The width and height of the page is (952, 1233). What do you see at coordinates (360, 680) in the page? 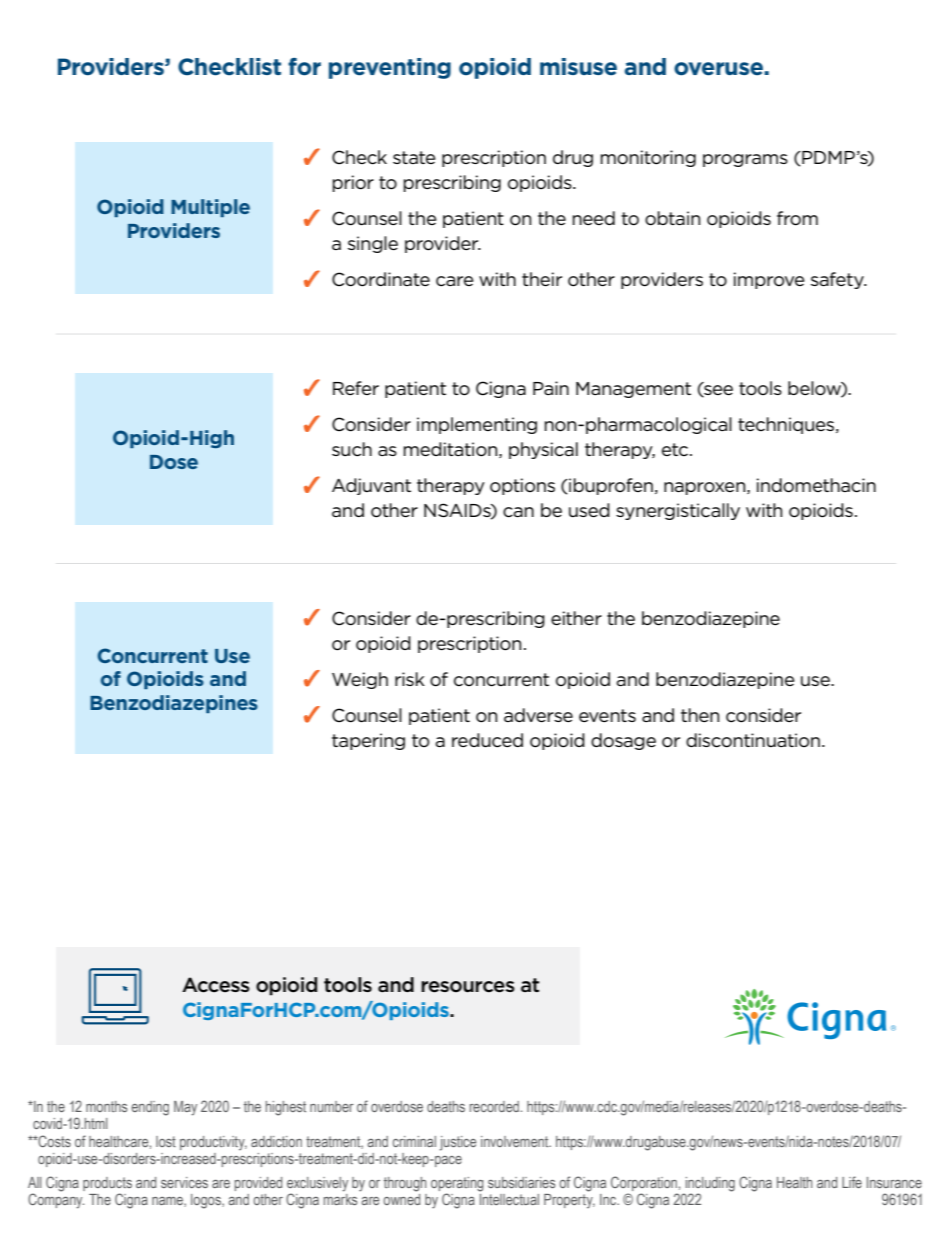
I see `Weigh` at bounding box center [360, 680].
